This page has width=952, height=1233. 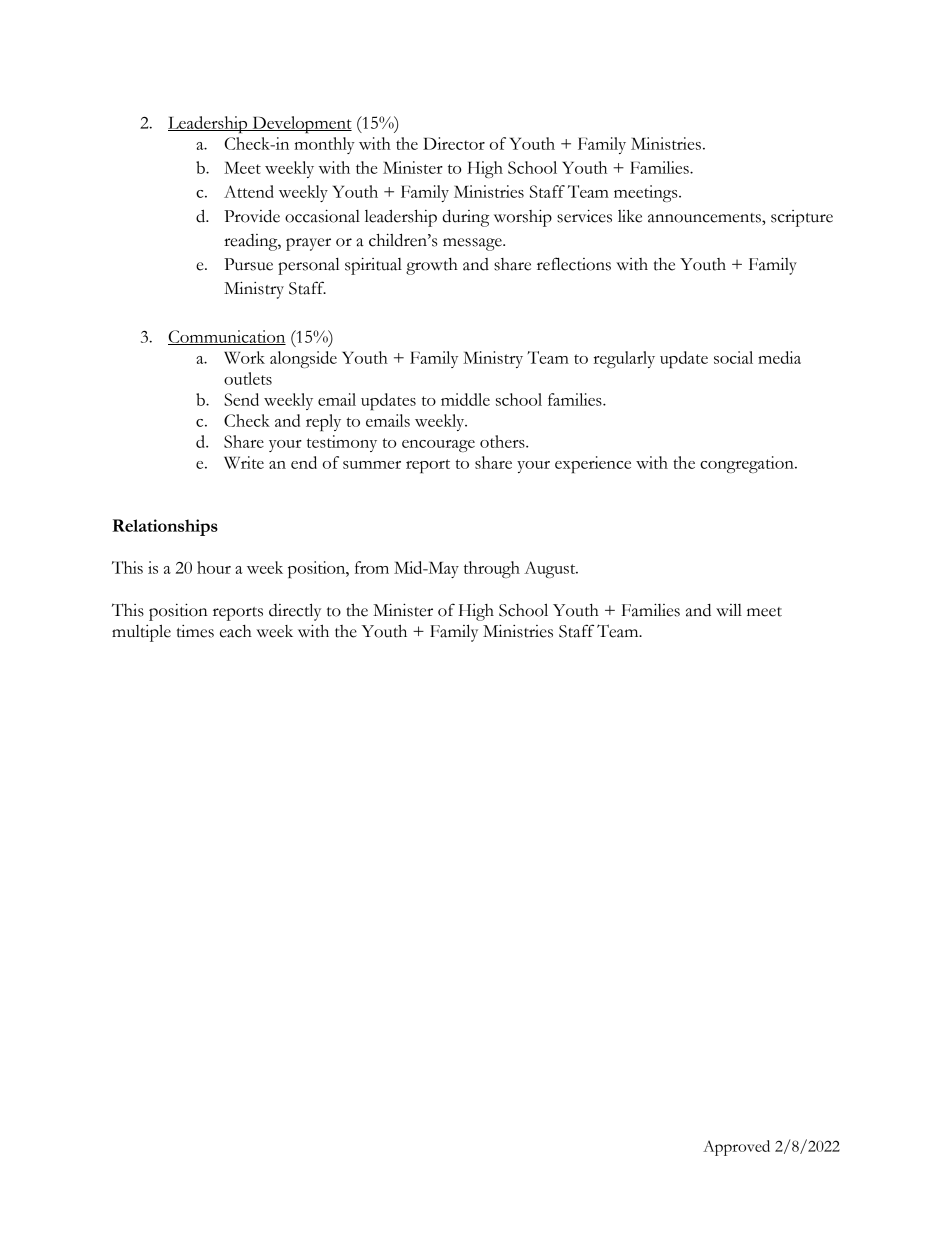 What do you see at coordinates (295, 612) in the page?
I see `directly` at bounding box center [295, 612].
